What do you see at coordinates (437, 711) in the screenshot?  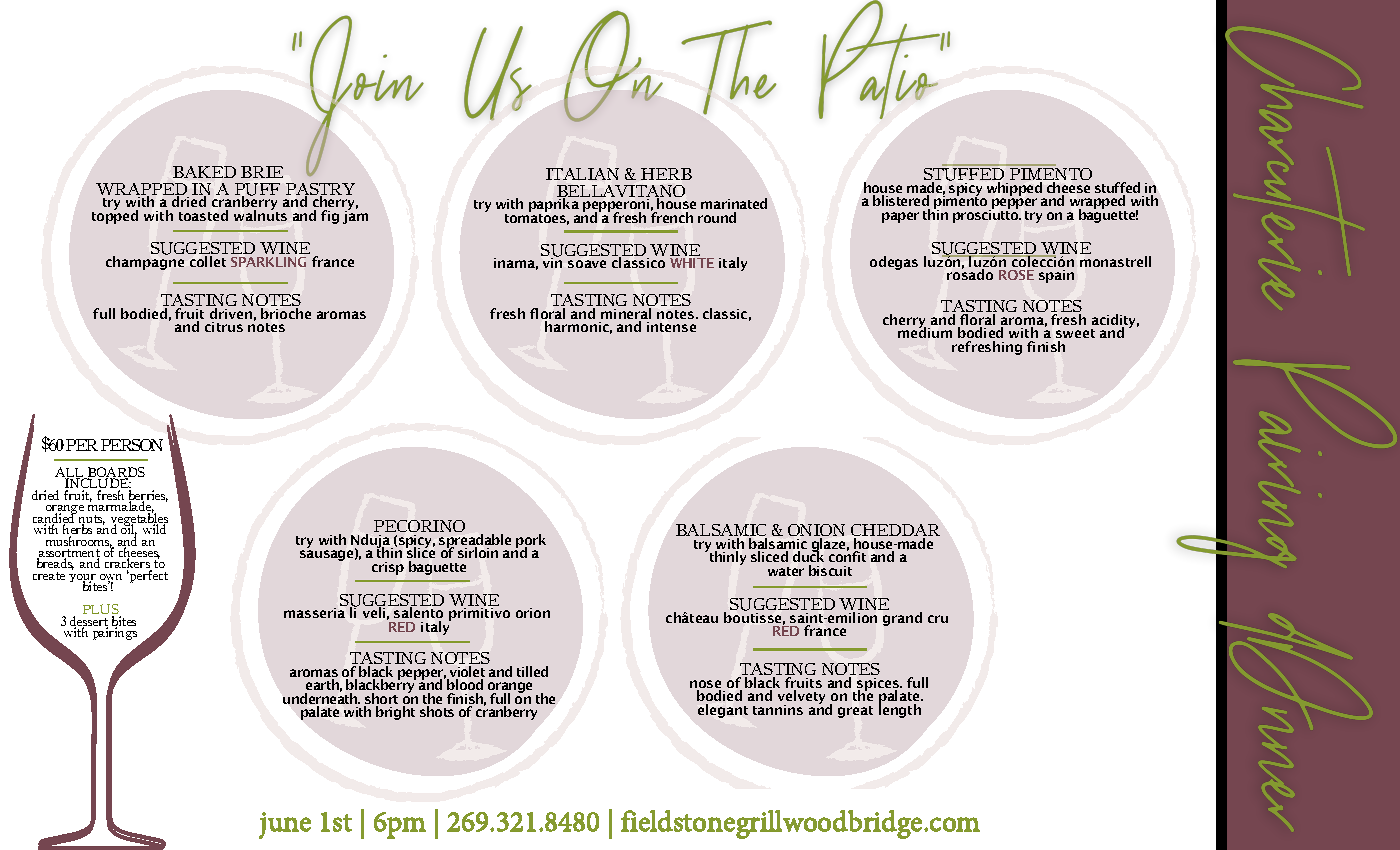 I see `shots` at bounding box center [437, 711].
